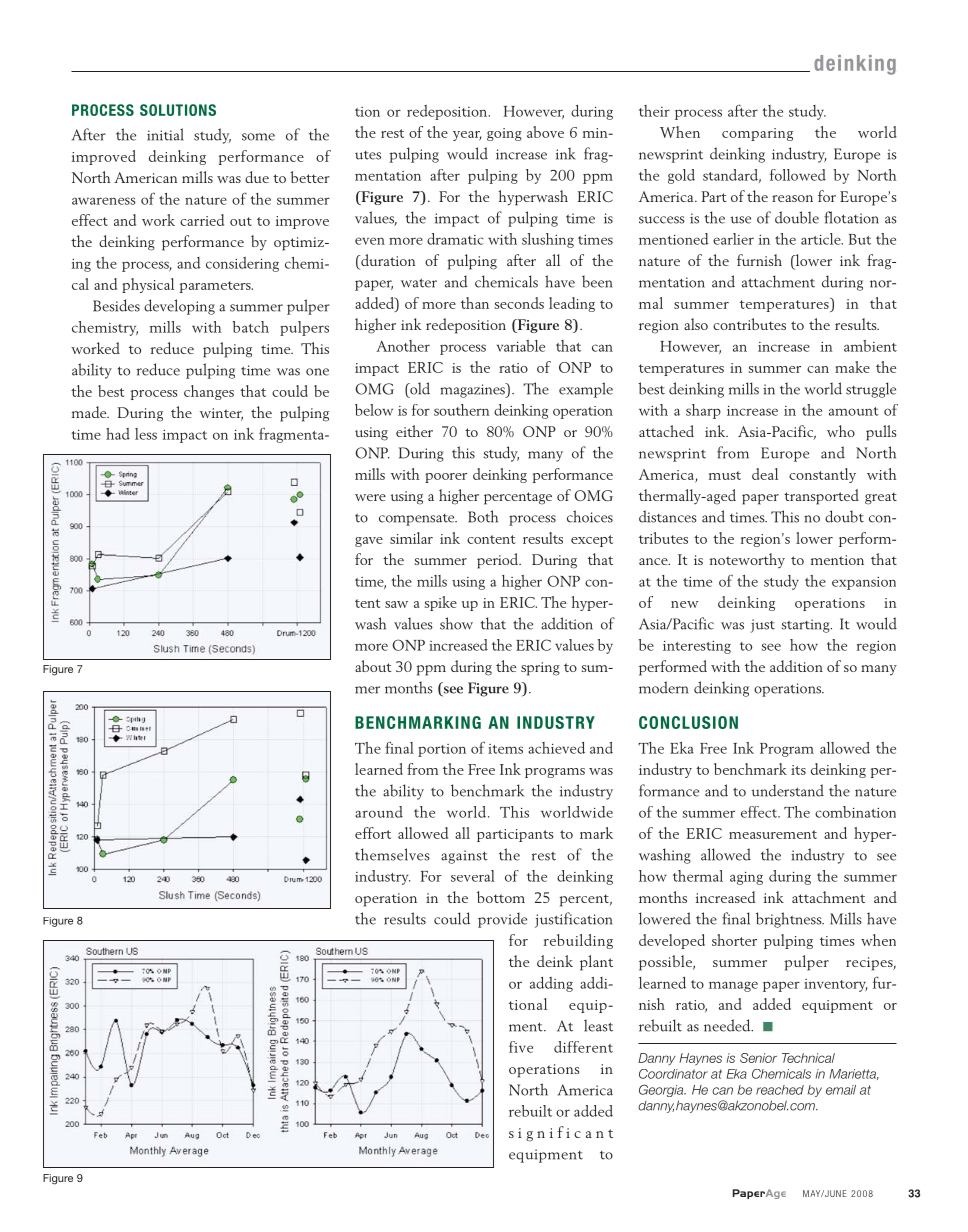 This screenshot has height=1232, width=968. What do you see at coordinates (467, 136) in the screenshot?
I see `year` at bounding box center [467, 136].
